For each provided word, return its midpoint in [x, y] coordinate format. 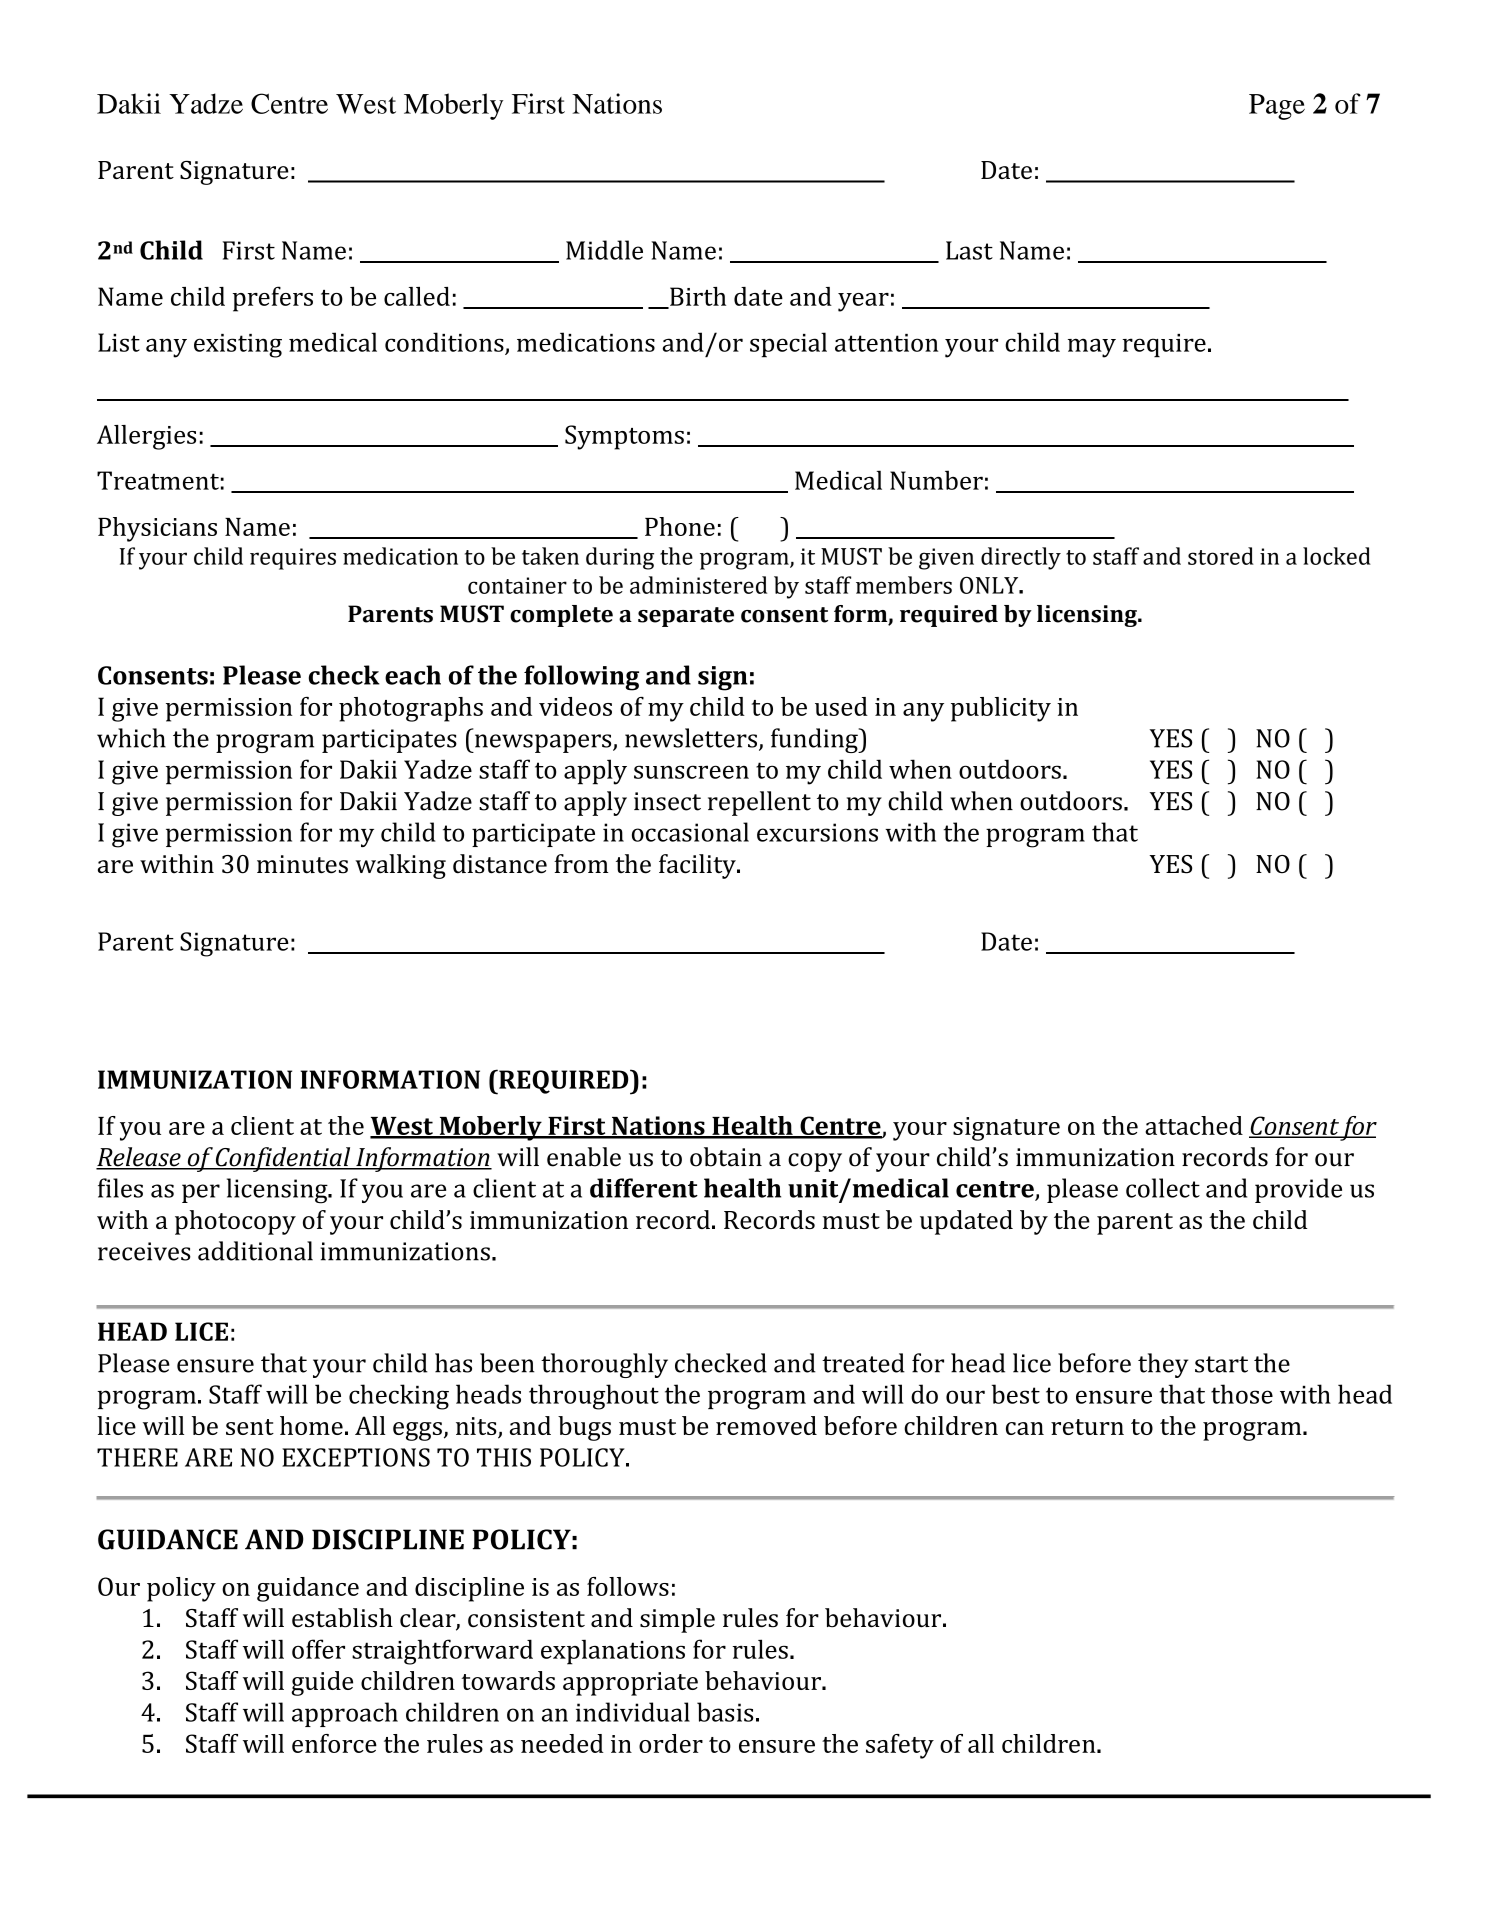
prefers [273, 299]
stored [1221, 556]
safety [900, 1746]
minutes [302, 864]
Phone [680, 526]
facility [698, 866]
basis [725, 1712]
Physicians [157, 529]
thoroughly [604, 1365]
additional [255, 1251]
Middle [604, 250]
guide [322, 1683]
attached [1194, 1125]
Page [1277, 107]
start [1221, 1364]
